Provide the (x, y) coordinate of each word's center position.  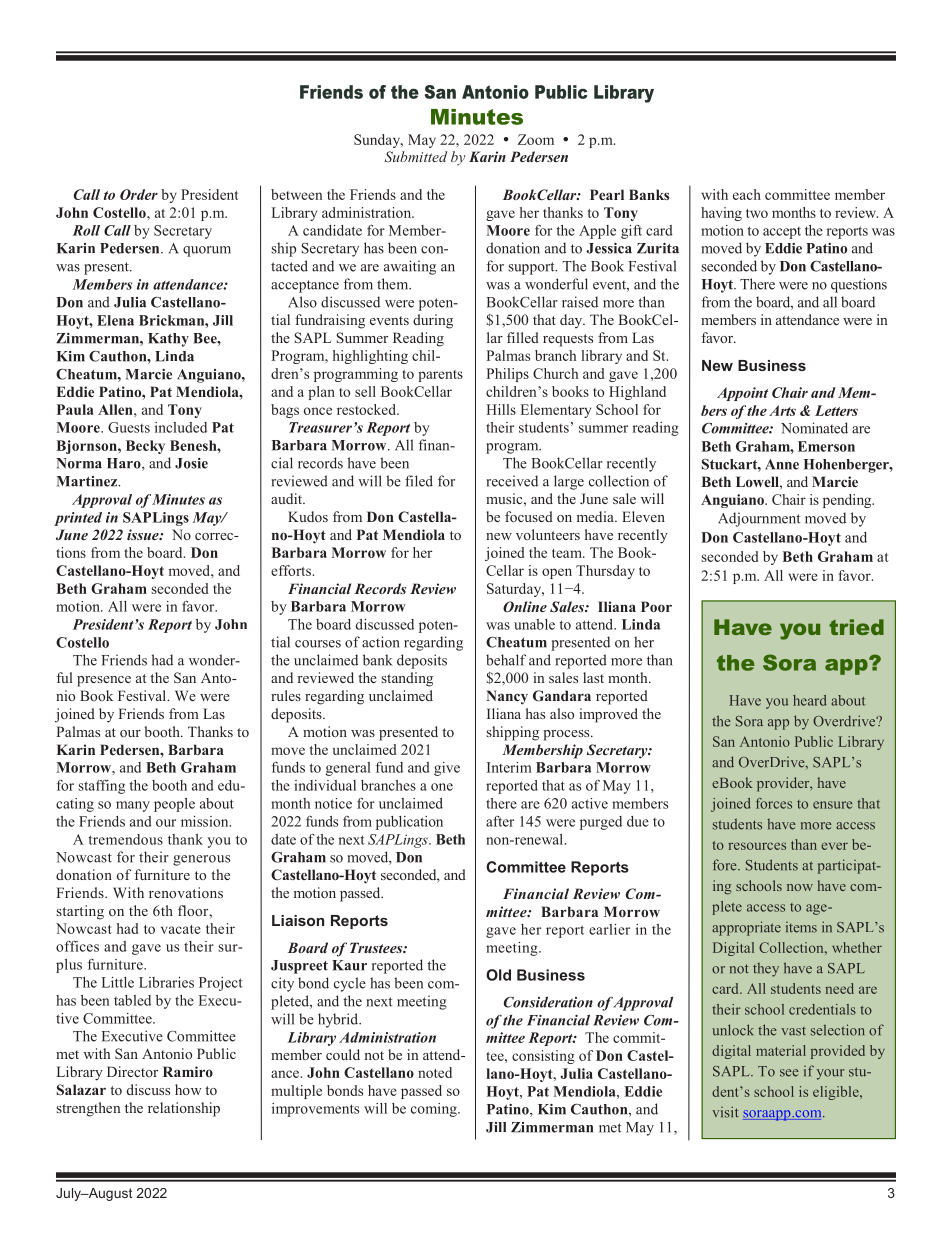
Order (139, 194)
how (188, 1089)
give (447, 769)
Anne (782, 464)
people (174, 805)
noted (435, 1072)
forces (774, 803)
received (512, 481)
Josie (191, 463)
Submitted (415, 156)
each (747, 194)
